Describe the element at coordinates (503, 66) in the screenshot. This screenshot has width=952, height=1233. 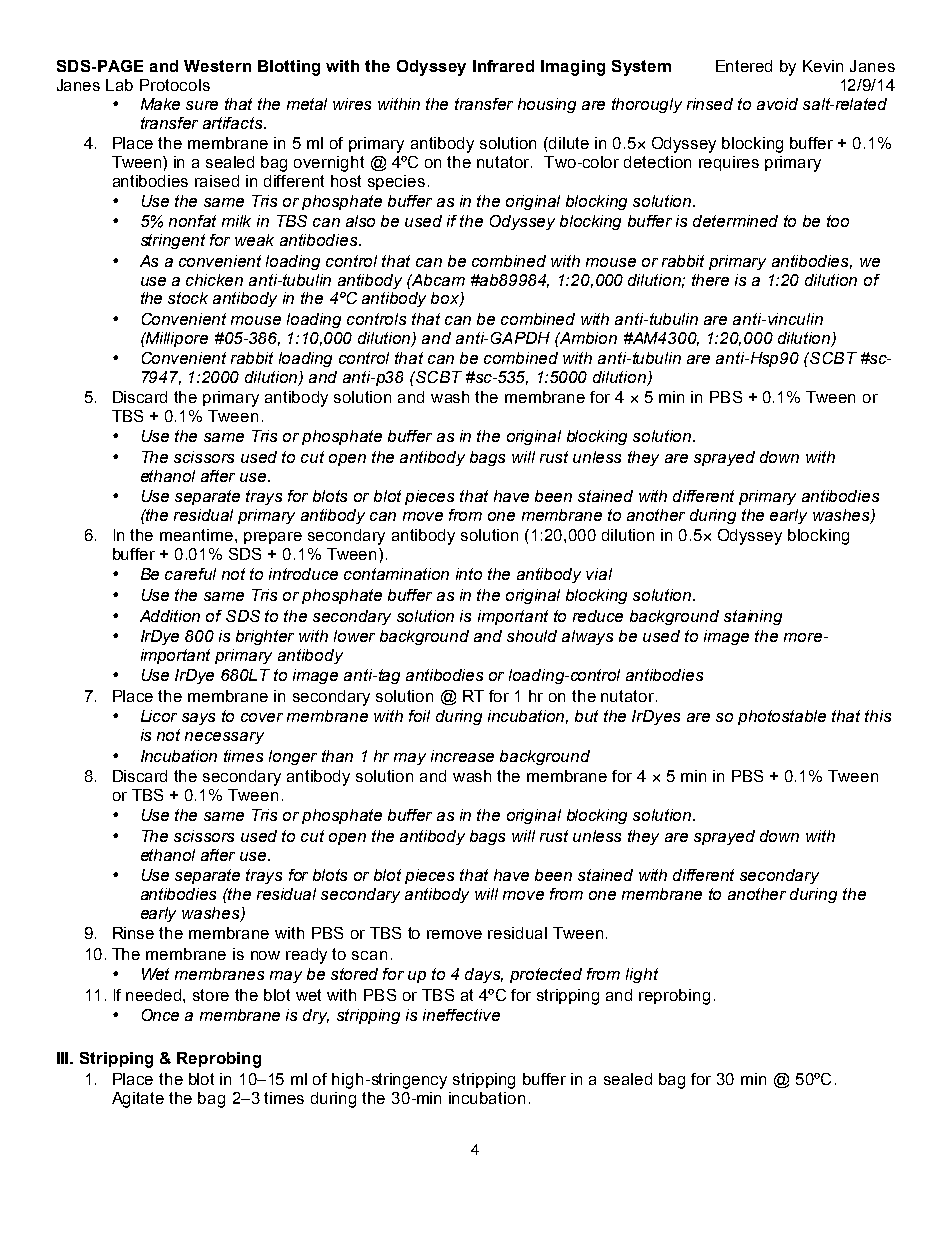
I see `Infrared` at that location.
